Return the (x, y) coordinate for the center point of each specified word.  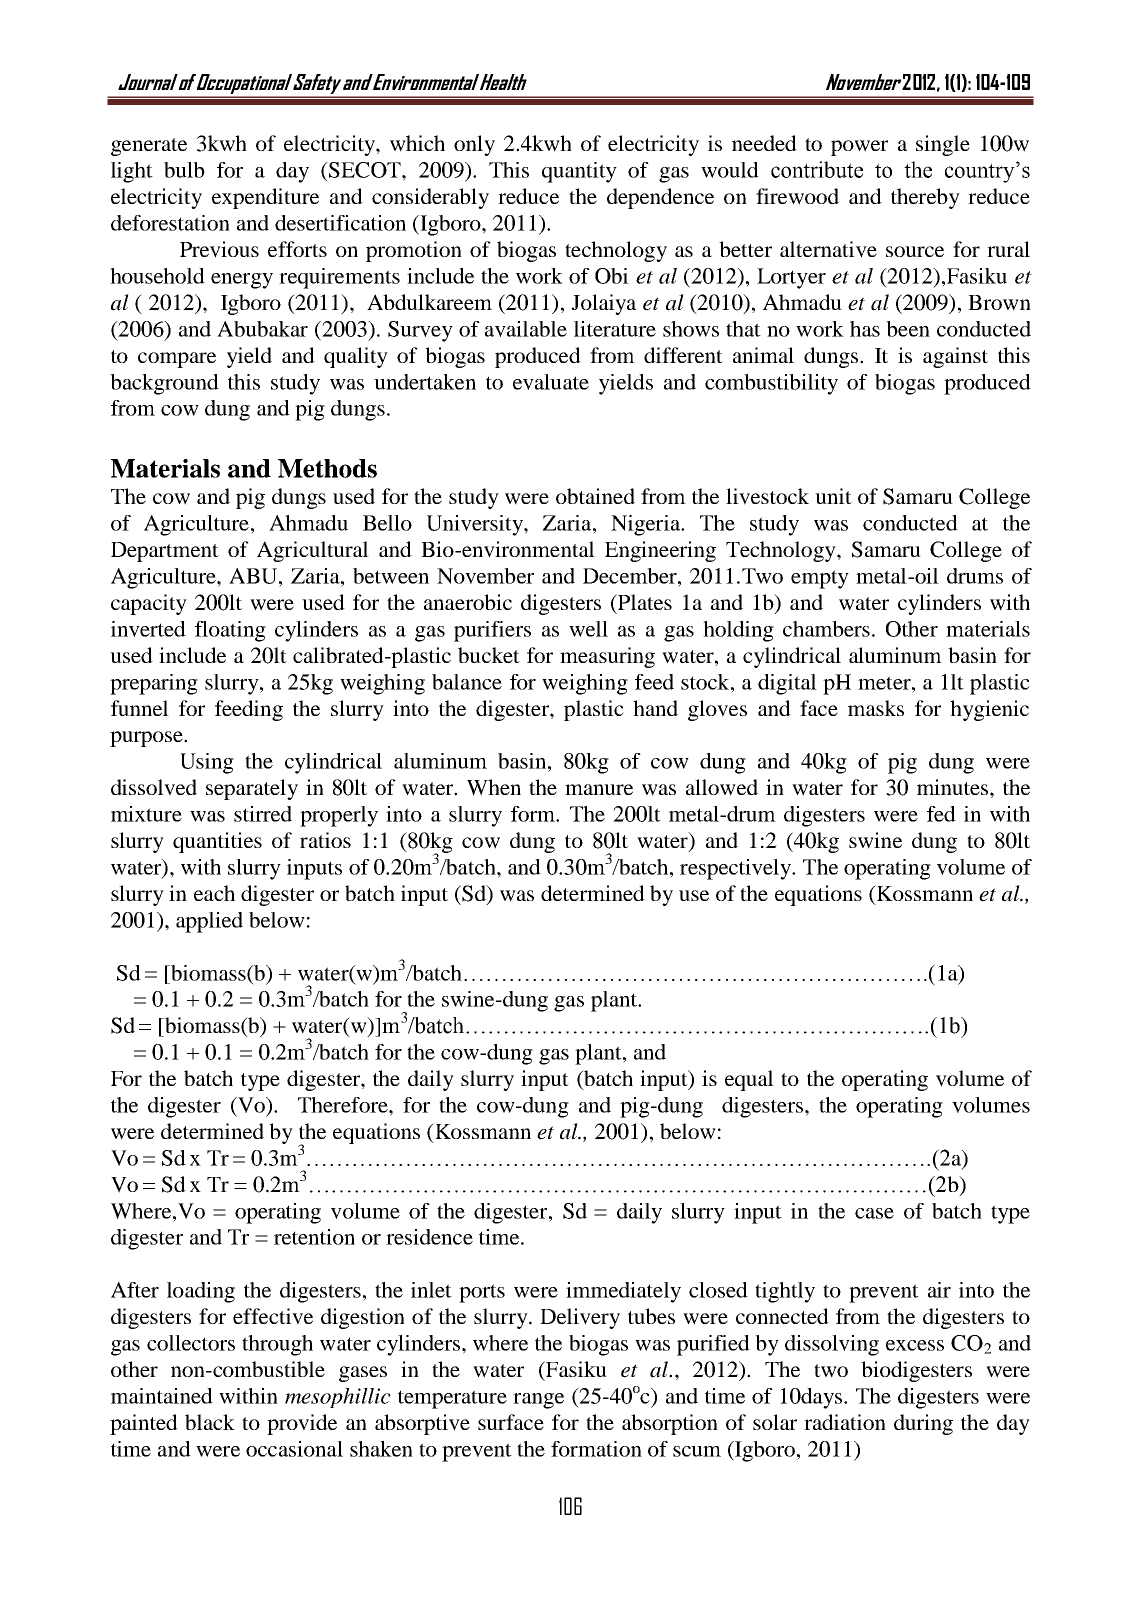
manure (599, 789)
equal (749, 1080)
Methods (327, 468)
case (874, 1213)
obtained (595, 496)
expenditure (265, 198)
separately (252, 789)
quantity (579, 172)
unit (833, 496)
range (538, 1401)
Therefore (344, 1105)
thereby (925, 198)
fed (941, 814)
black (210, 1422)
